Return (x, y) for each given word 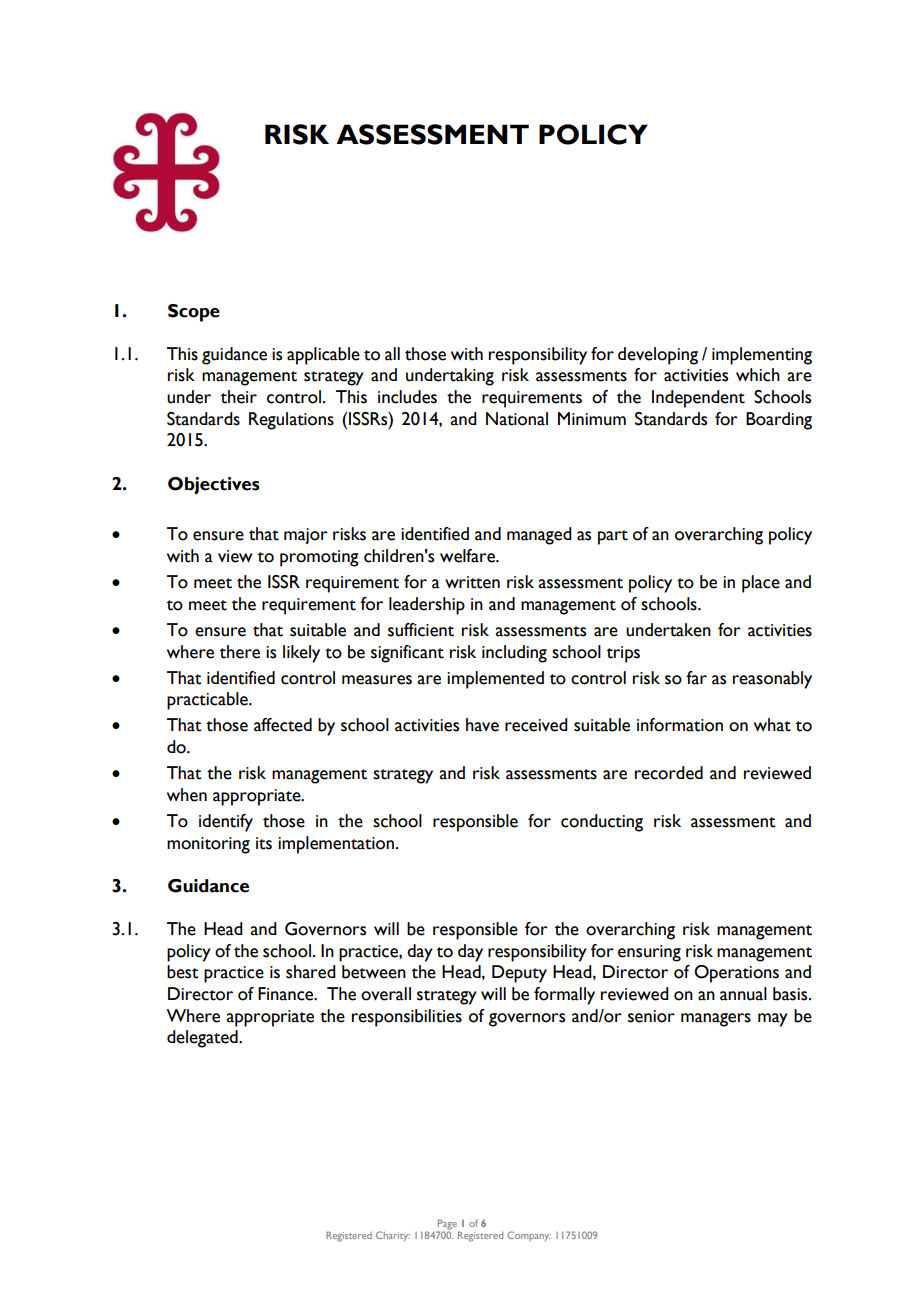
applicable (323, 356)
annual (743, 994)
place (761, 584)
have (482, 725)
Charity (393, 1236)
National (517, 419)
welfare (468, 556)
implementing (762, 356)
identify (226, 823)
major (306, 536)
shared (311, 972)
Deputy (519, 974)
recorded (669, 773)
